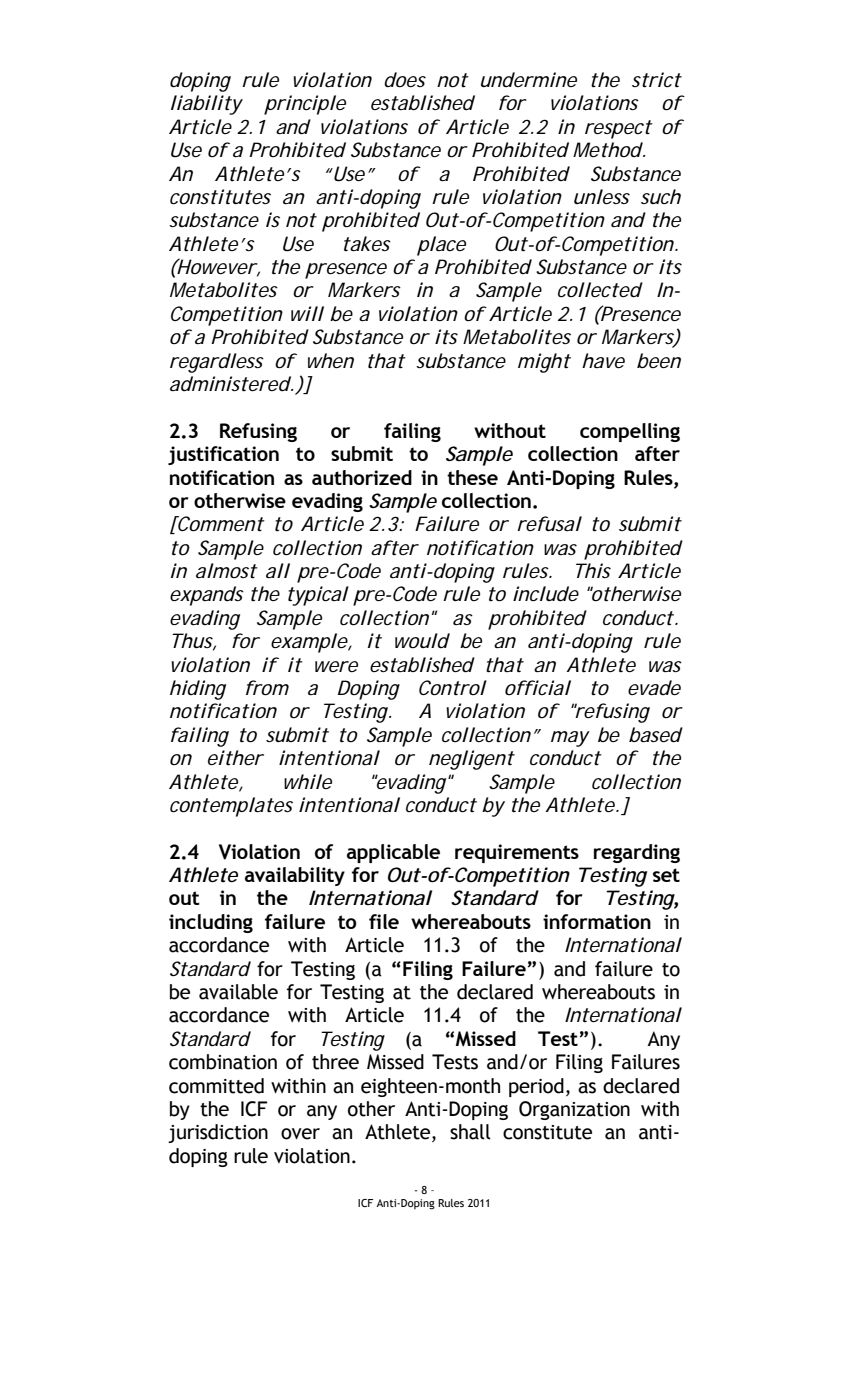 The width and height of the page is (849, 1400). Describe the element at coordinates (405, 80) in the page. I see `does` at that location.
